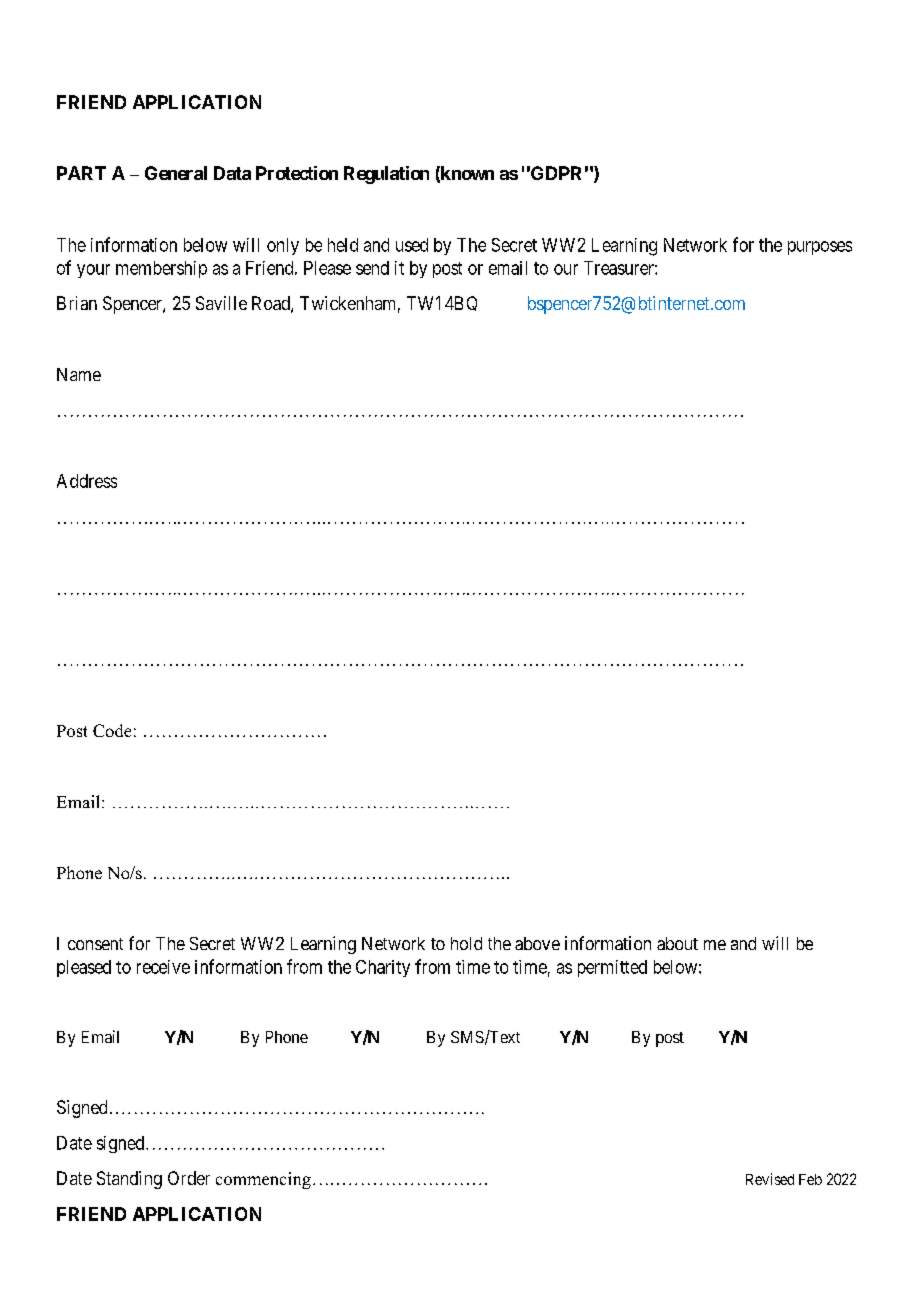 This document has width=924, height=1308. What do you see at coordinates (412, 245) in the document?
I see `used` at bounding box center [412, 245].
